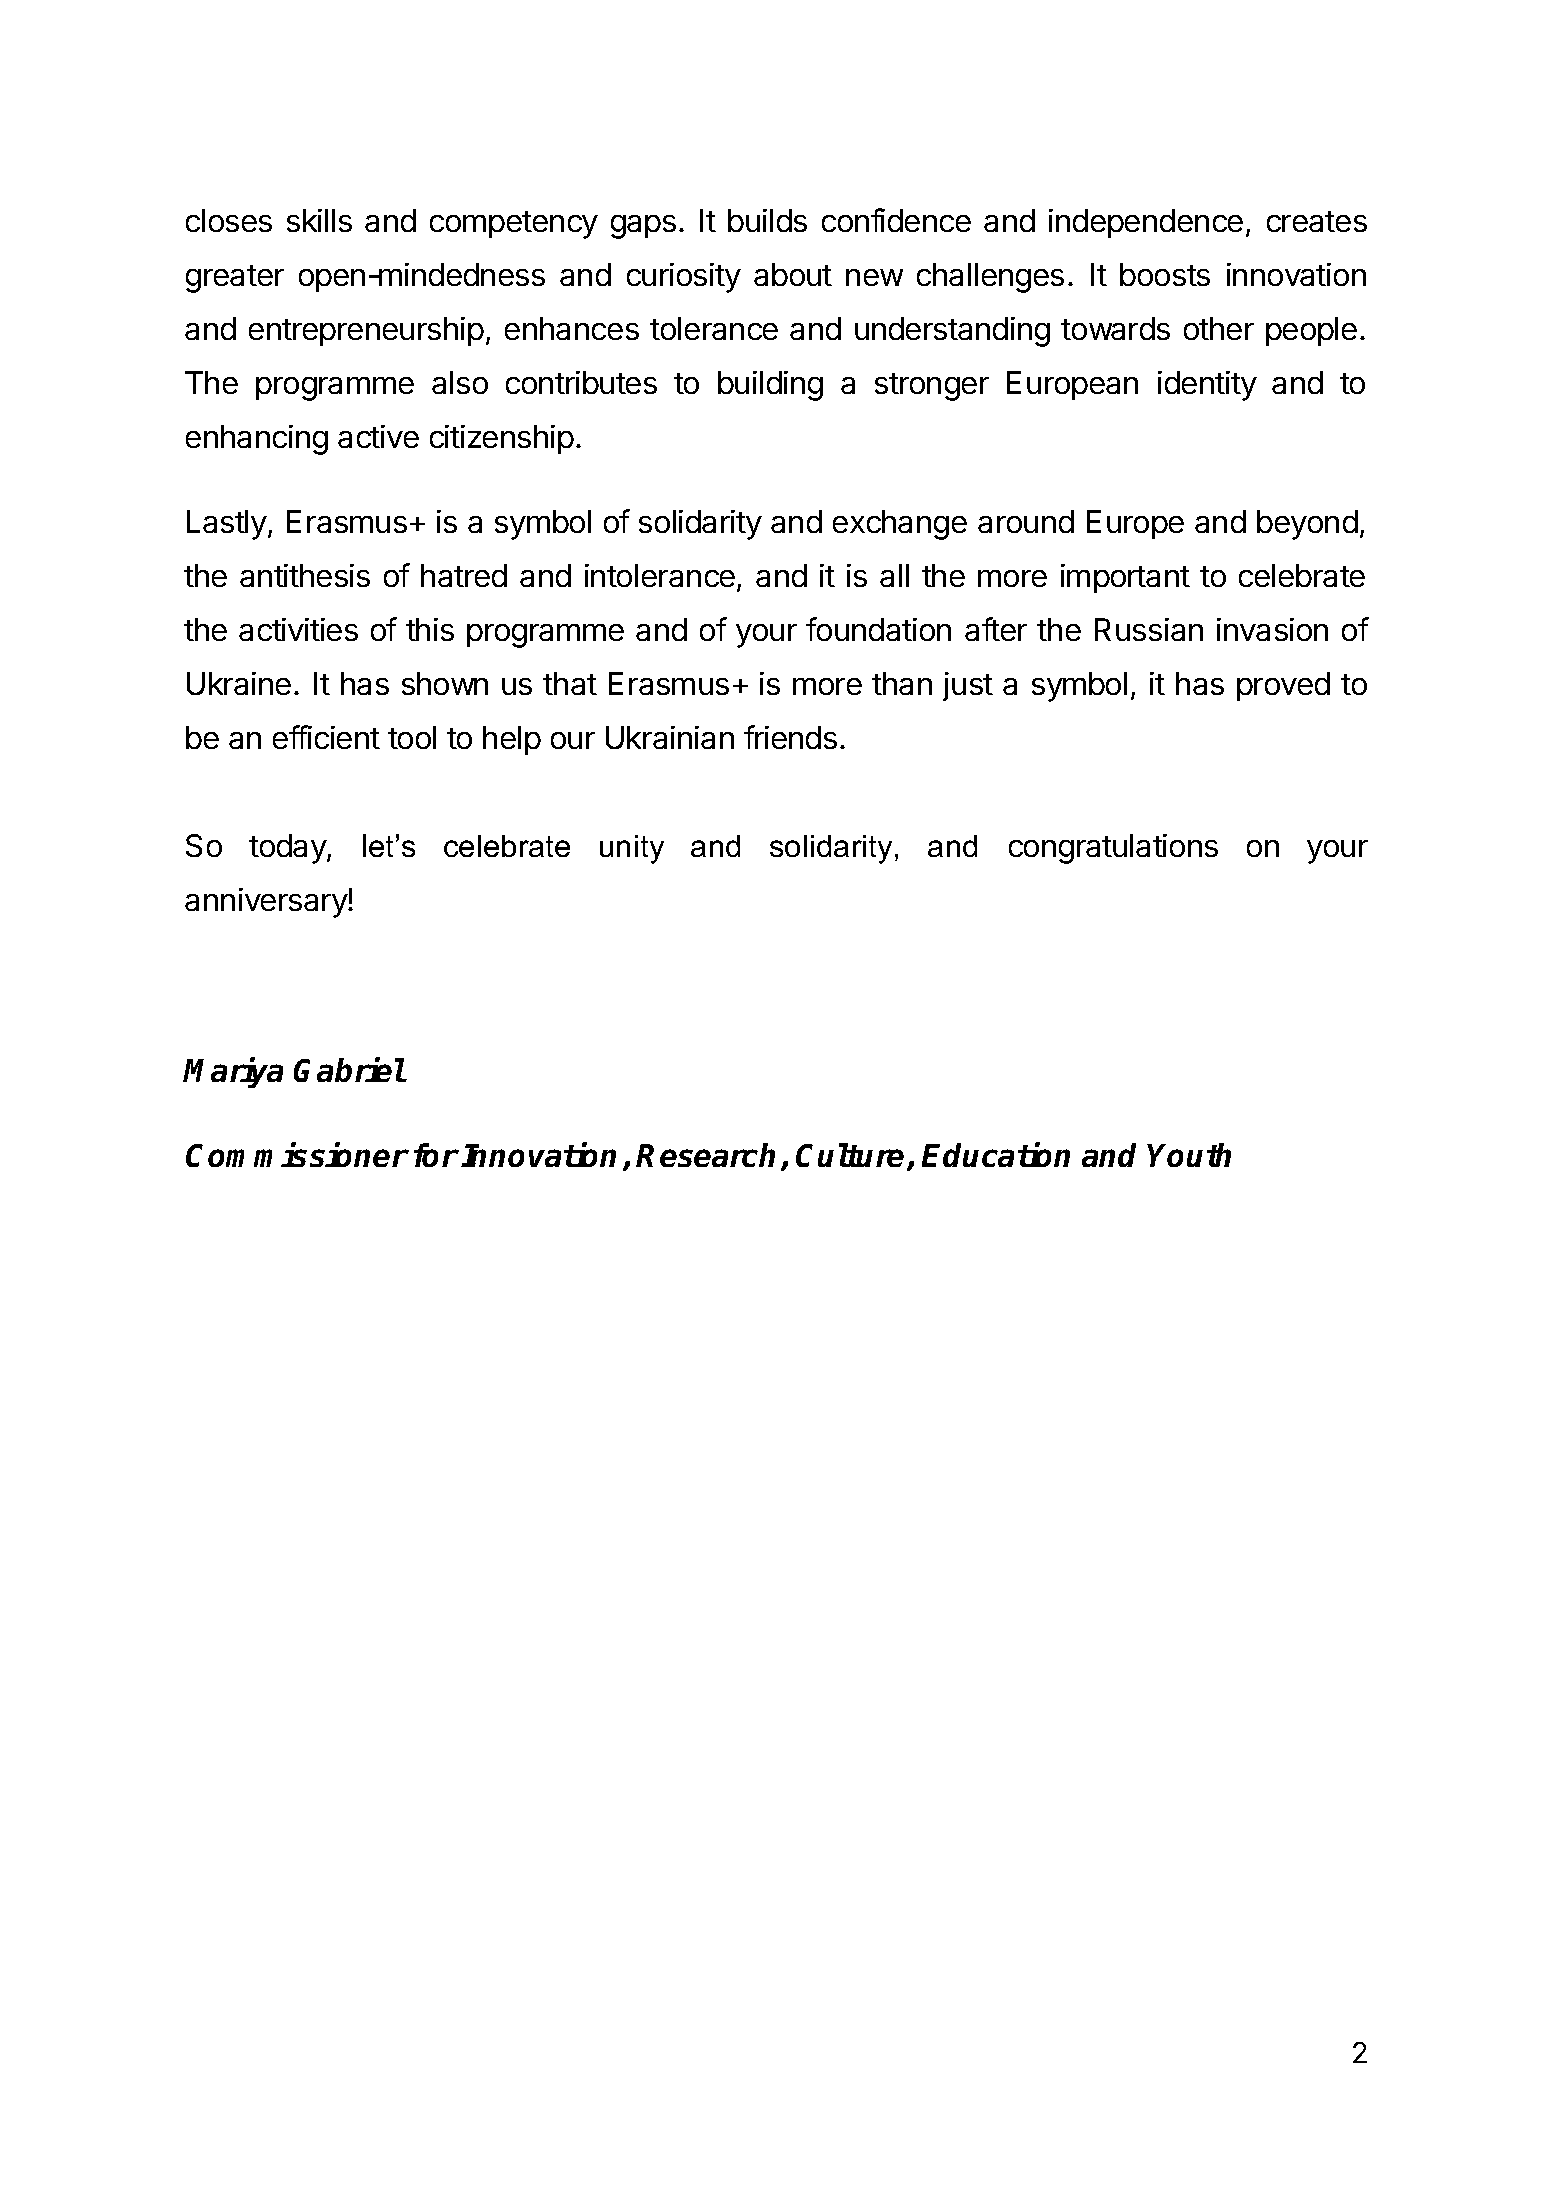  What do you see at coordinates (1165, 274) in the page?
I see `boosts` at bounding box center [1165, 274].
